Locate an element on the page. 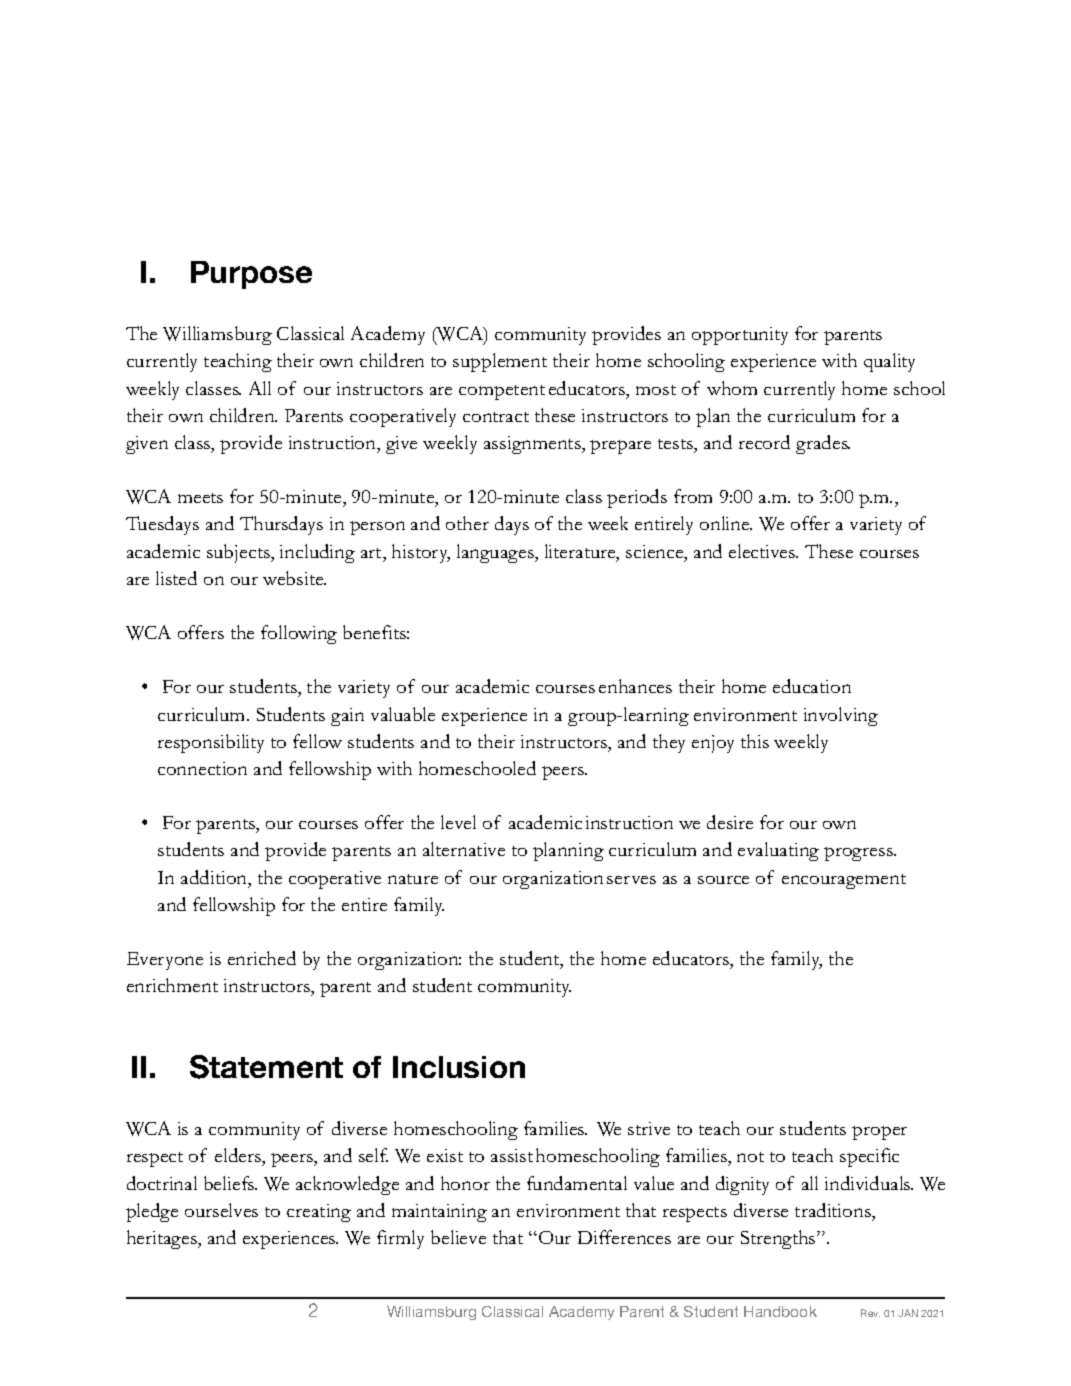  opportunity is located at coordinates (740, 336).
